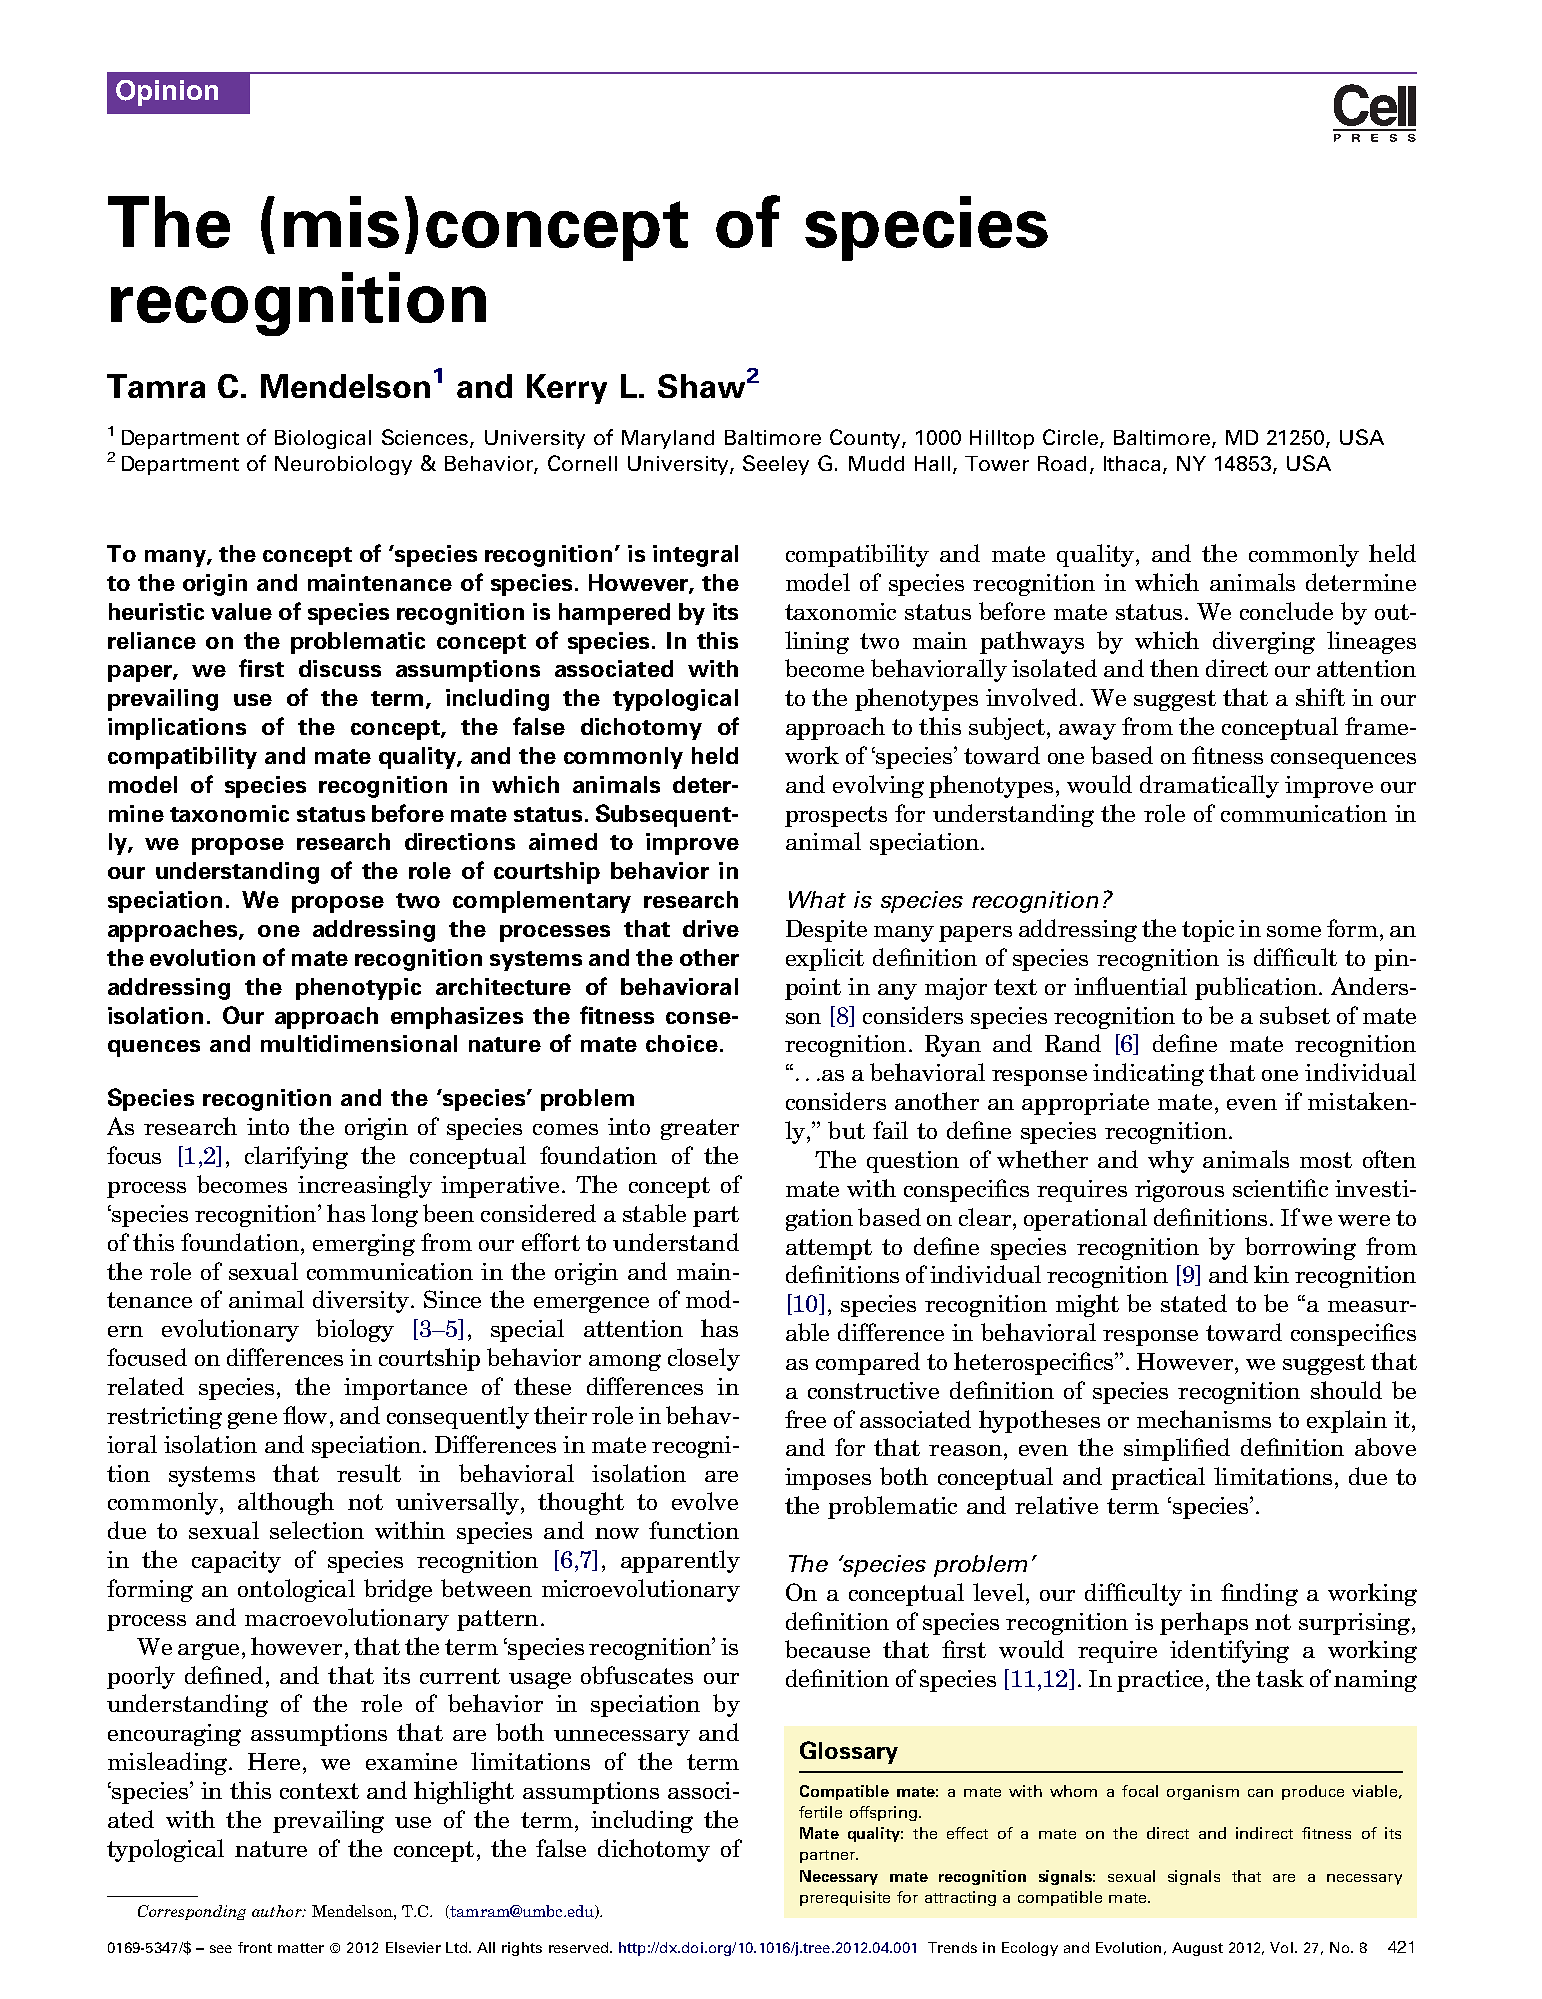  I want to click on closely, so click(704, 1359).
